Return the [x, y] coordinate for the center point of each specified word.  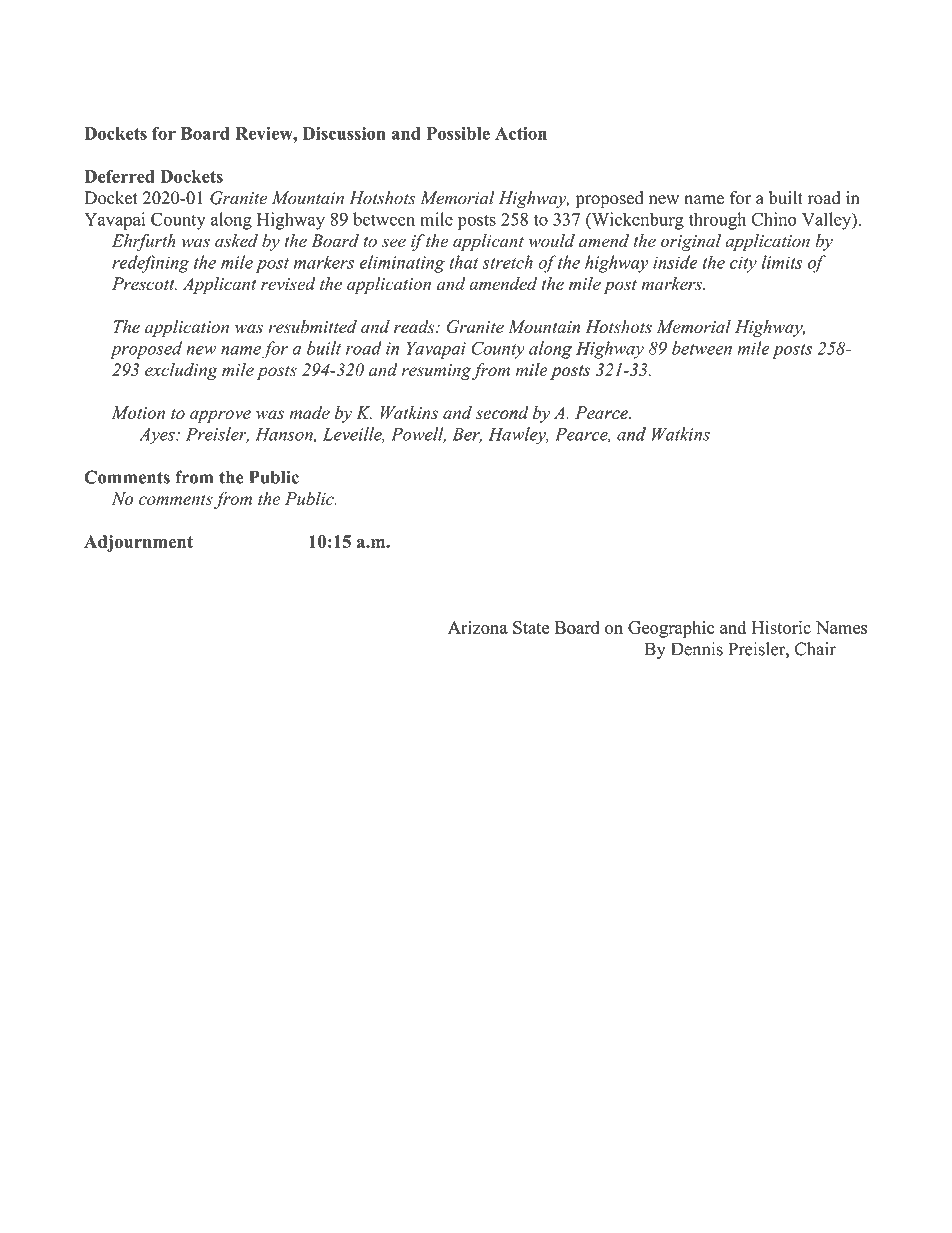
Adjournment [138, 543]
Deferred [119, 176]
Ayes [158, 436]
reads [415, 327]
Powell [418, 435]
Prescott [144, 284]
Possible [458, 133]
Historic [781, 627]
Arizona [478, 627]
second [502, 413]
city [743, 264]
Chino [774, 219]
